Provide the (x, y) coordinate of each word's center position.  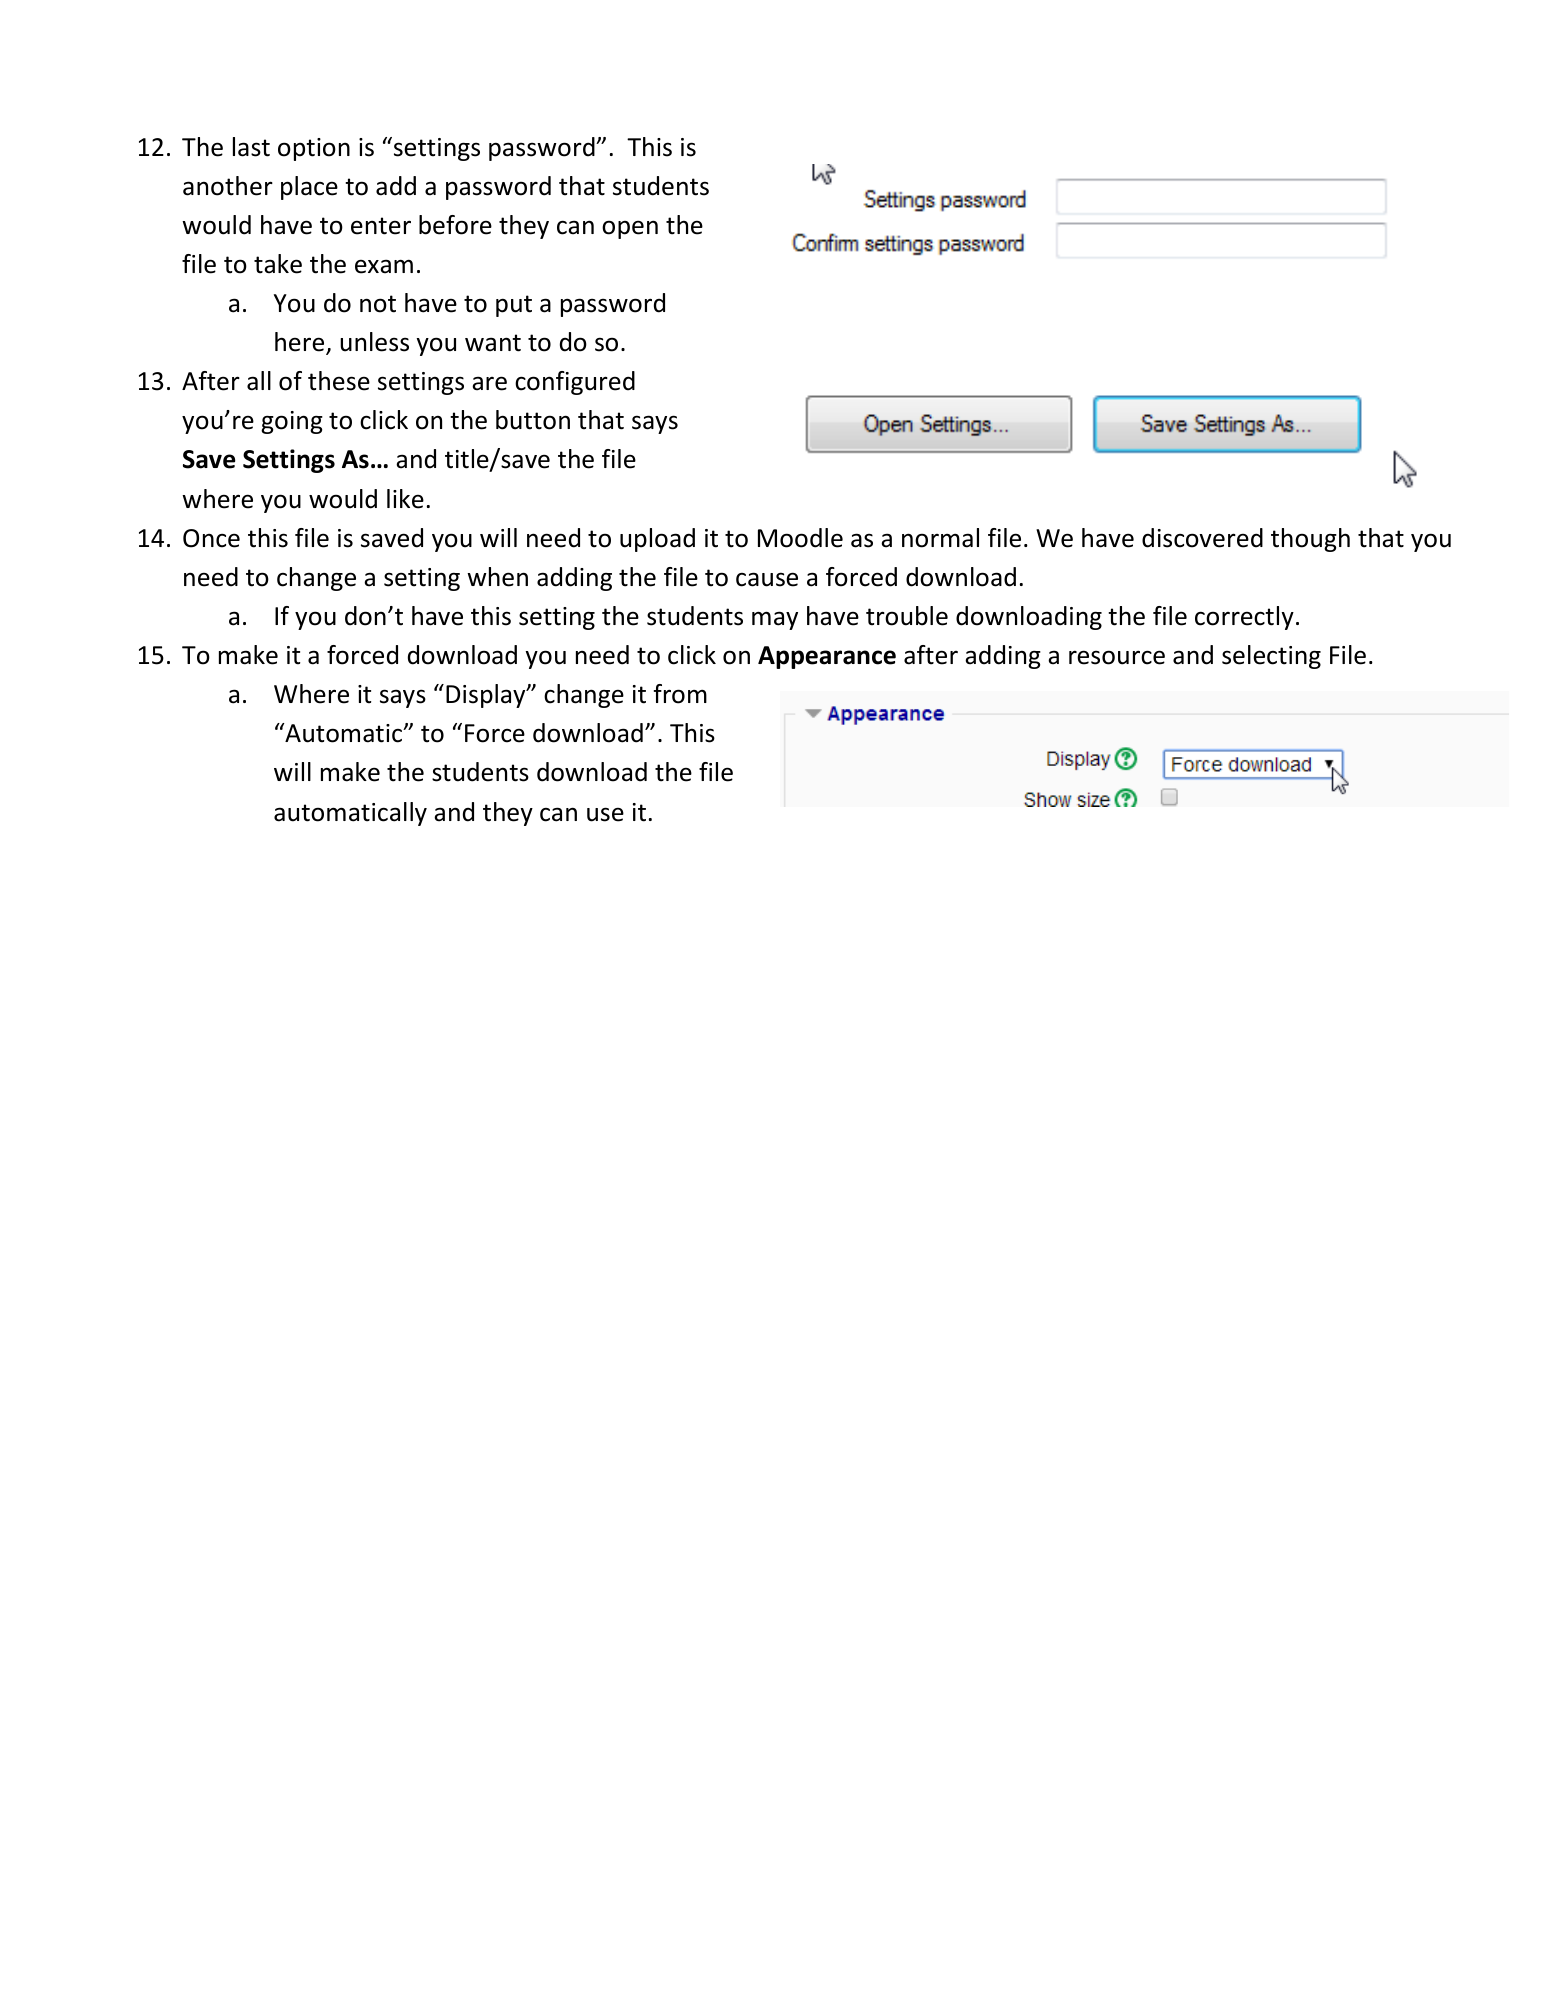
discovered (1202, 538)
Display (487, 696)
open (630, 229)
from (680, 694)
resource (1117, 657)
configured (575, 383)
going (292, 422)
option (314, 149)
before (455, 225)
